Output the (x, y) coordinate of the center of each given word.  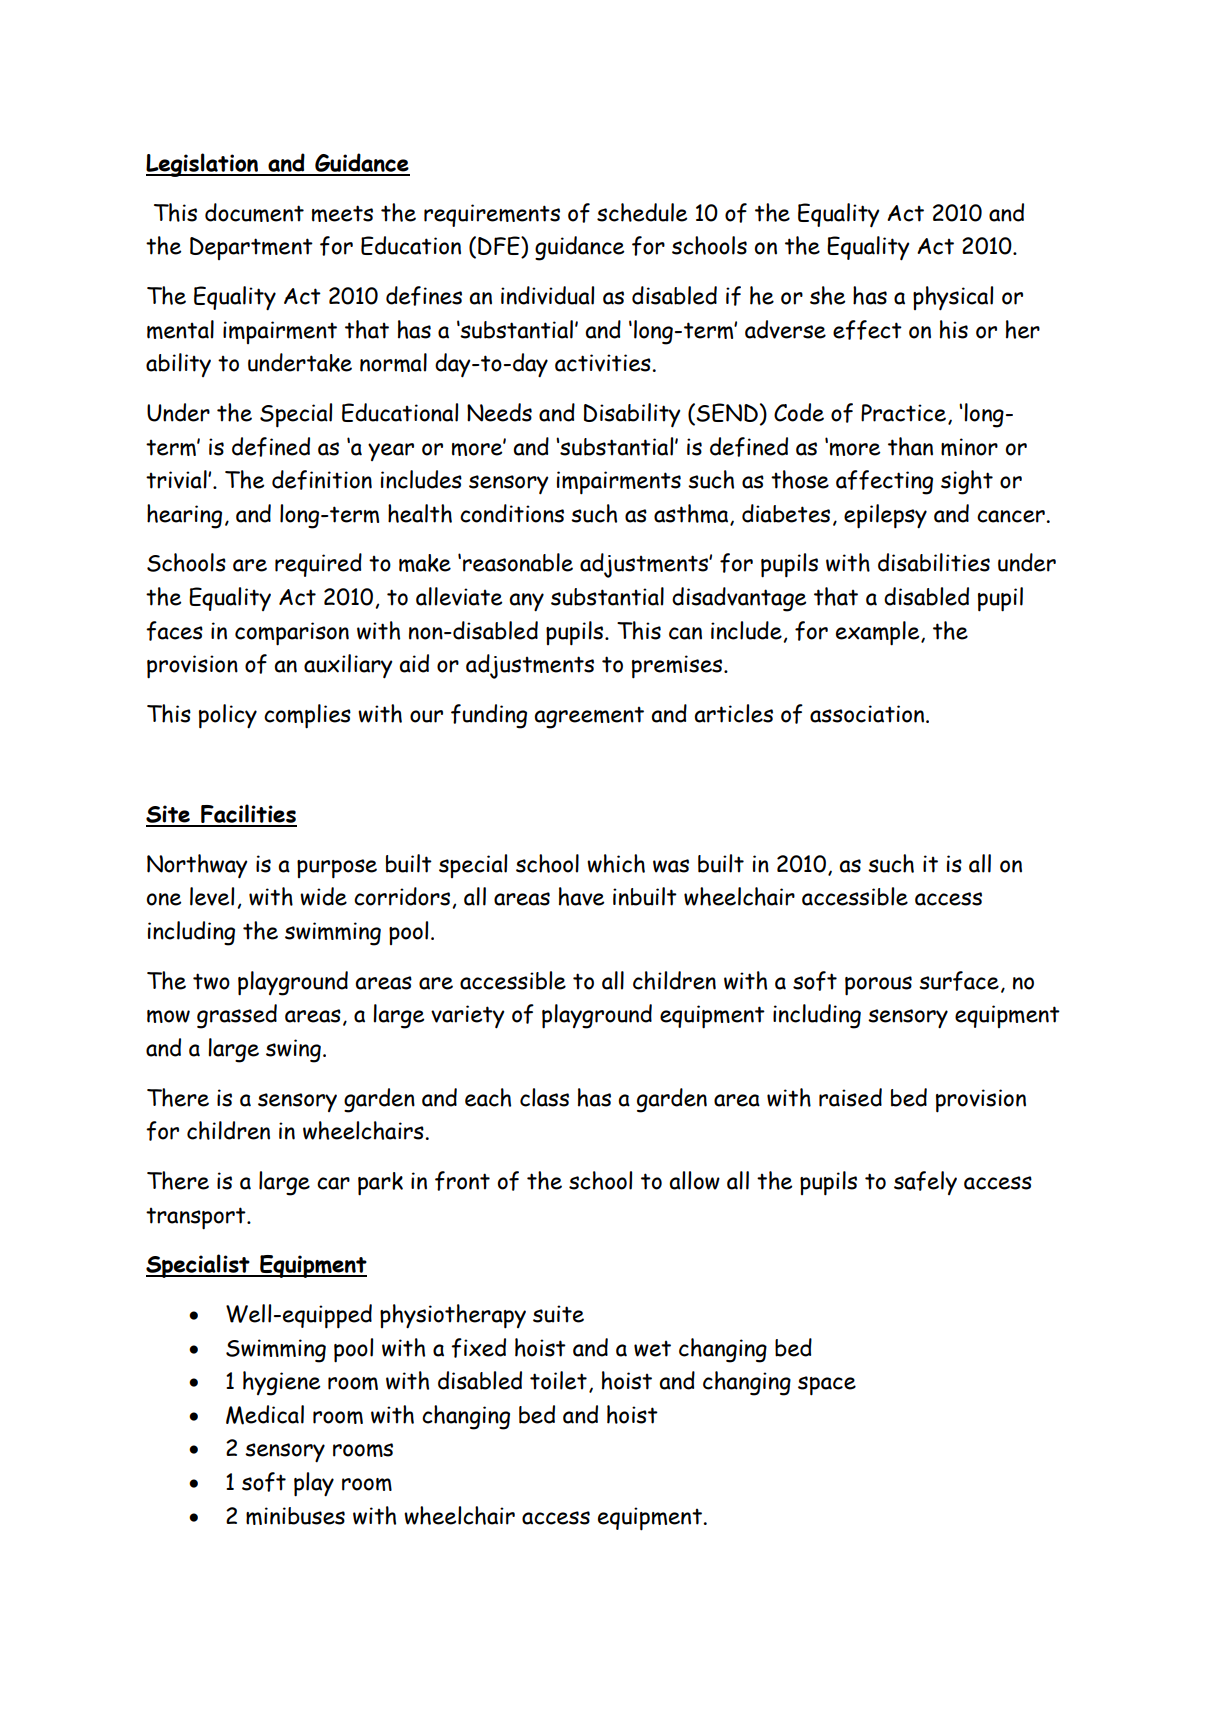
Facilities (248, 815)
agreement (589, 718)
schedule (642, 212)
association (868, 714)
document (254, 212)
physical (953, 298)
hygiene (281, 1383)
